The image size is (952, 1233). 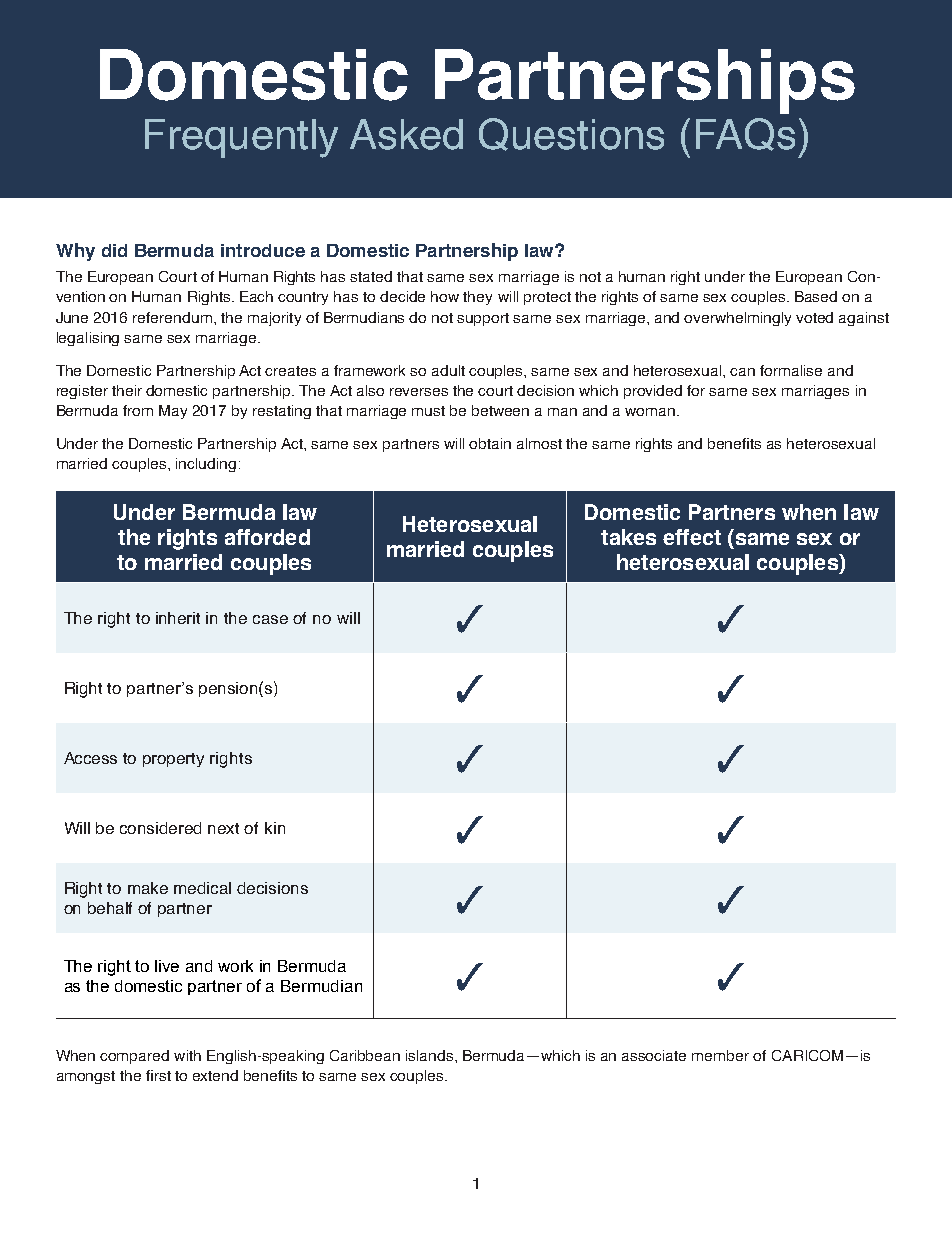 What do you see at coordinates (148, 888) in the screenshot?
I see `make` at bounding box center [148, 888].
